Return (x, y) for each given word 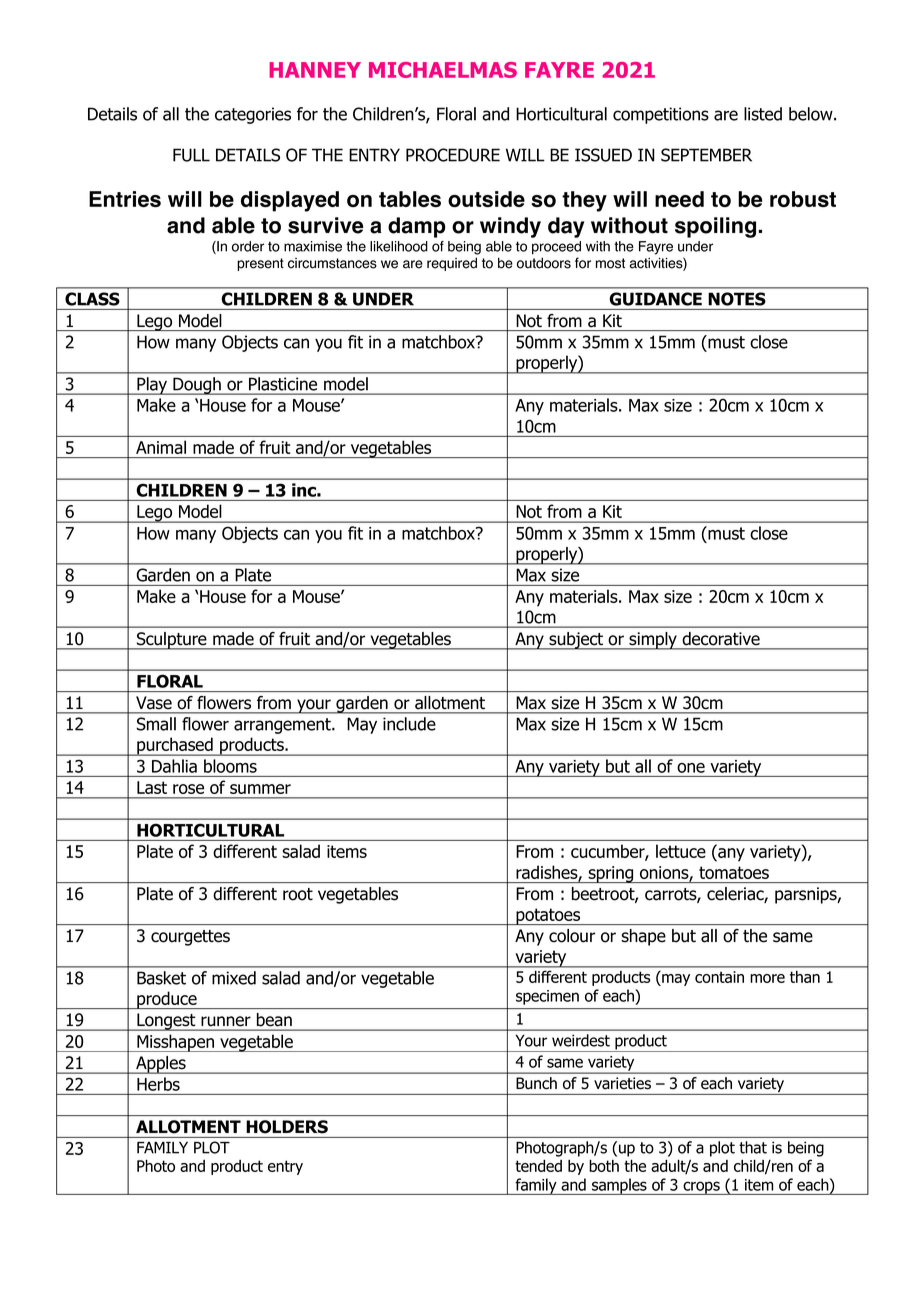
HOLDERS (287, 1126)
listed (763, 114)
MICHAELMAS (443, 70)
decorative (721, 638)
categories (253, 115)
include (409, 724)
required (452, 264)
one (691, 768)
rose (188, 789)
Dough (197, 386)
